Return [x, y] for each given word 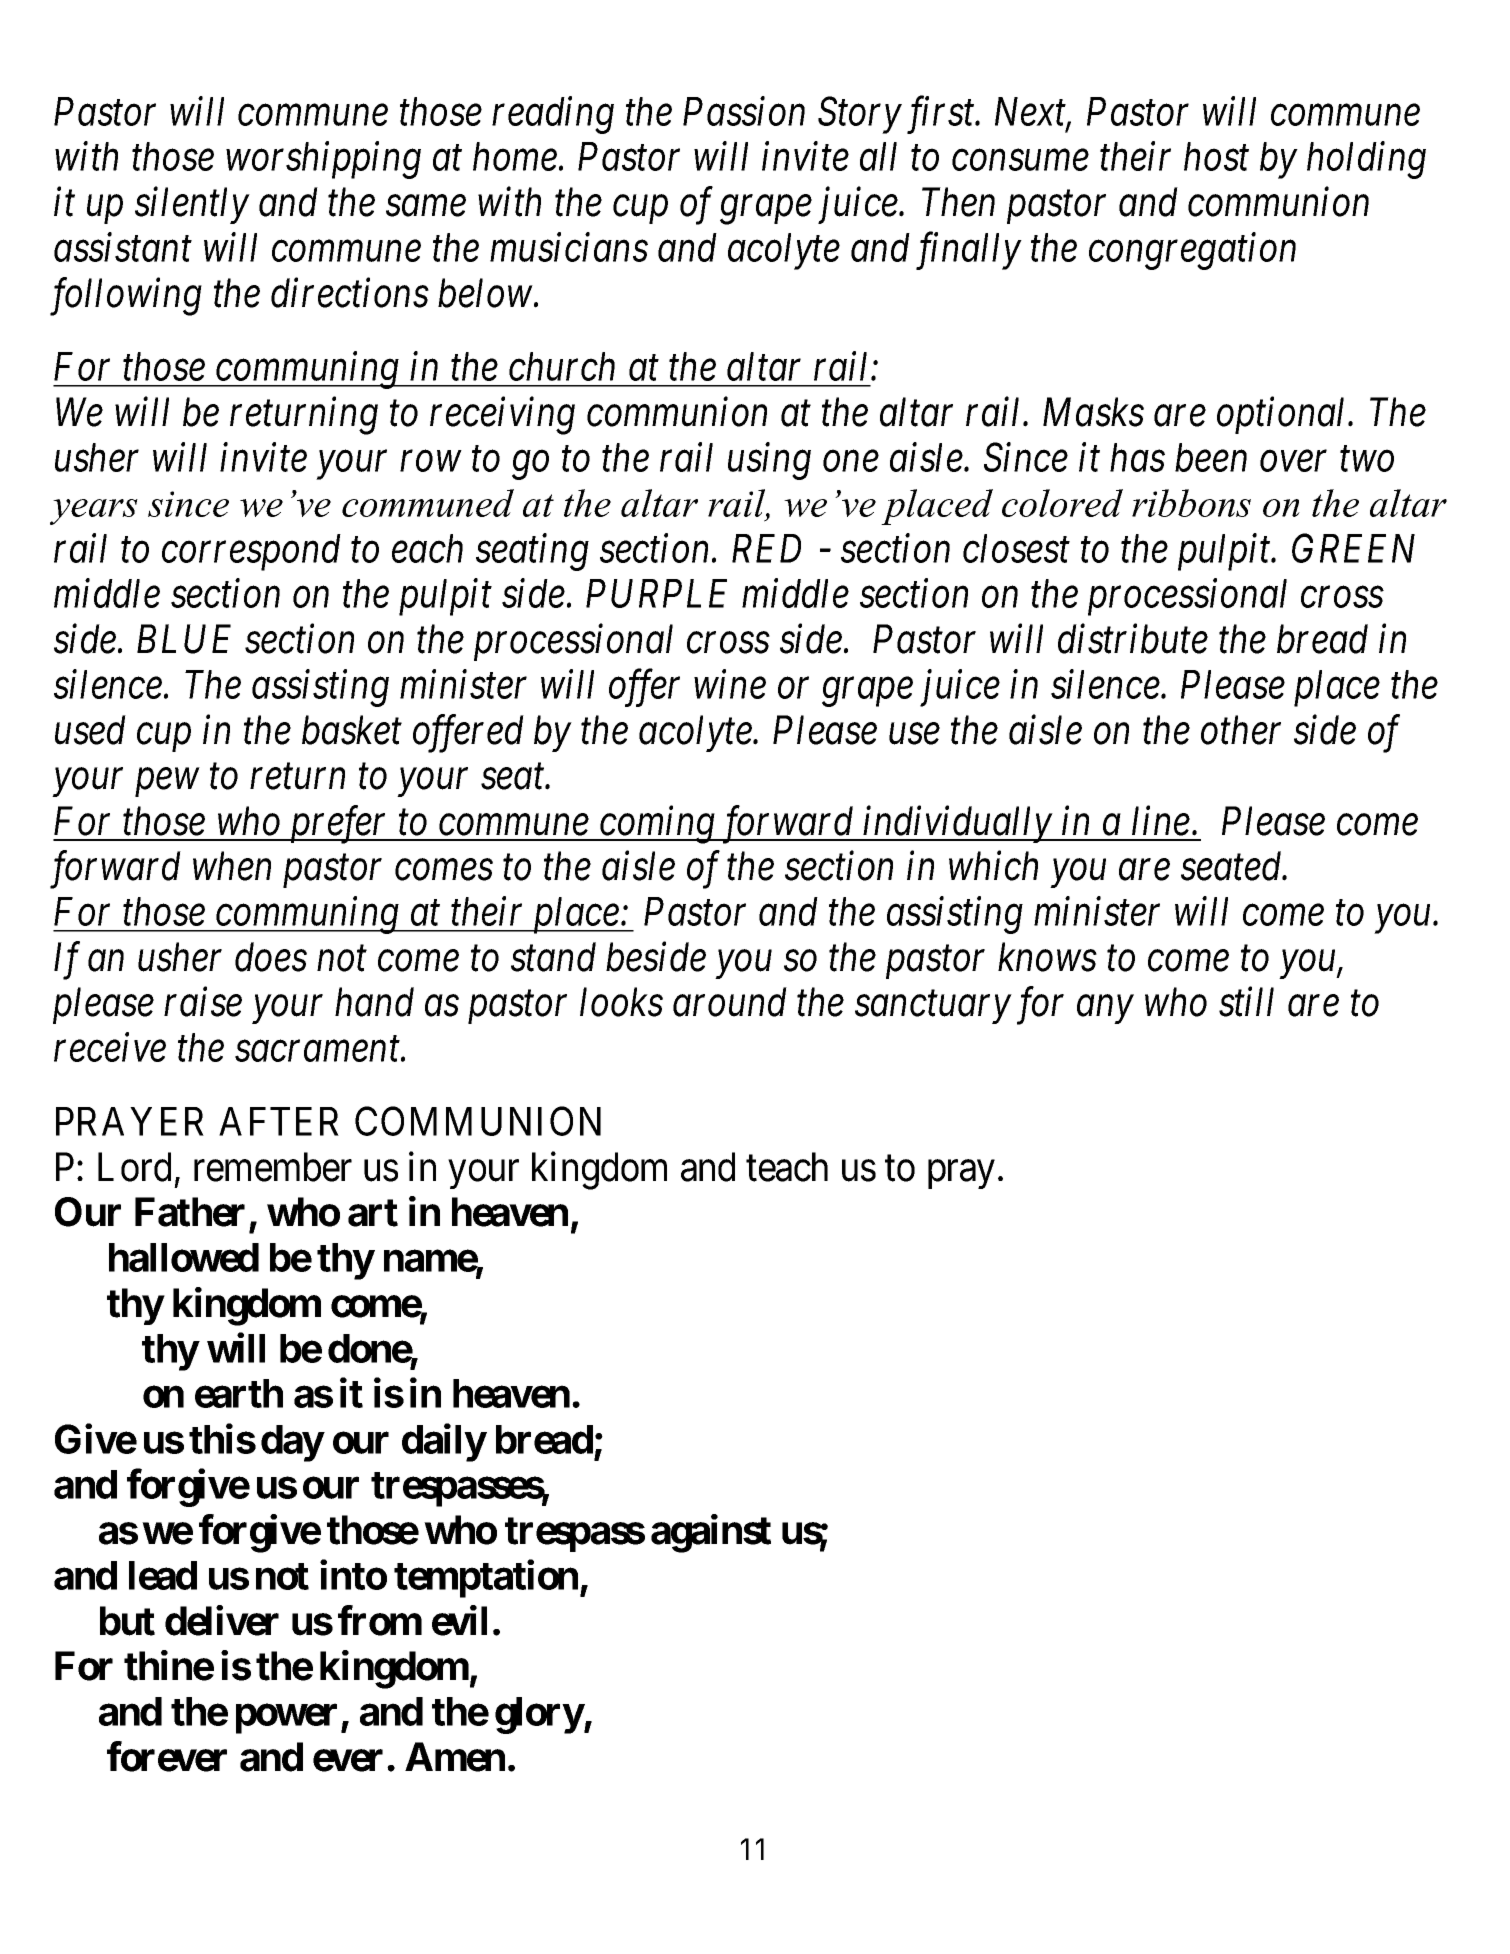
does [271, 957]
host [1216, 156]
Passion [744, 111]
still [1246, 1002]
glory [539, 1715]
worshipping [323, 160]
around [730, 1002]
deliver [222, 1620]
